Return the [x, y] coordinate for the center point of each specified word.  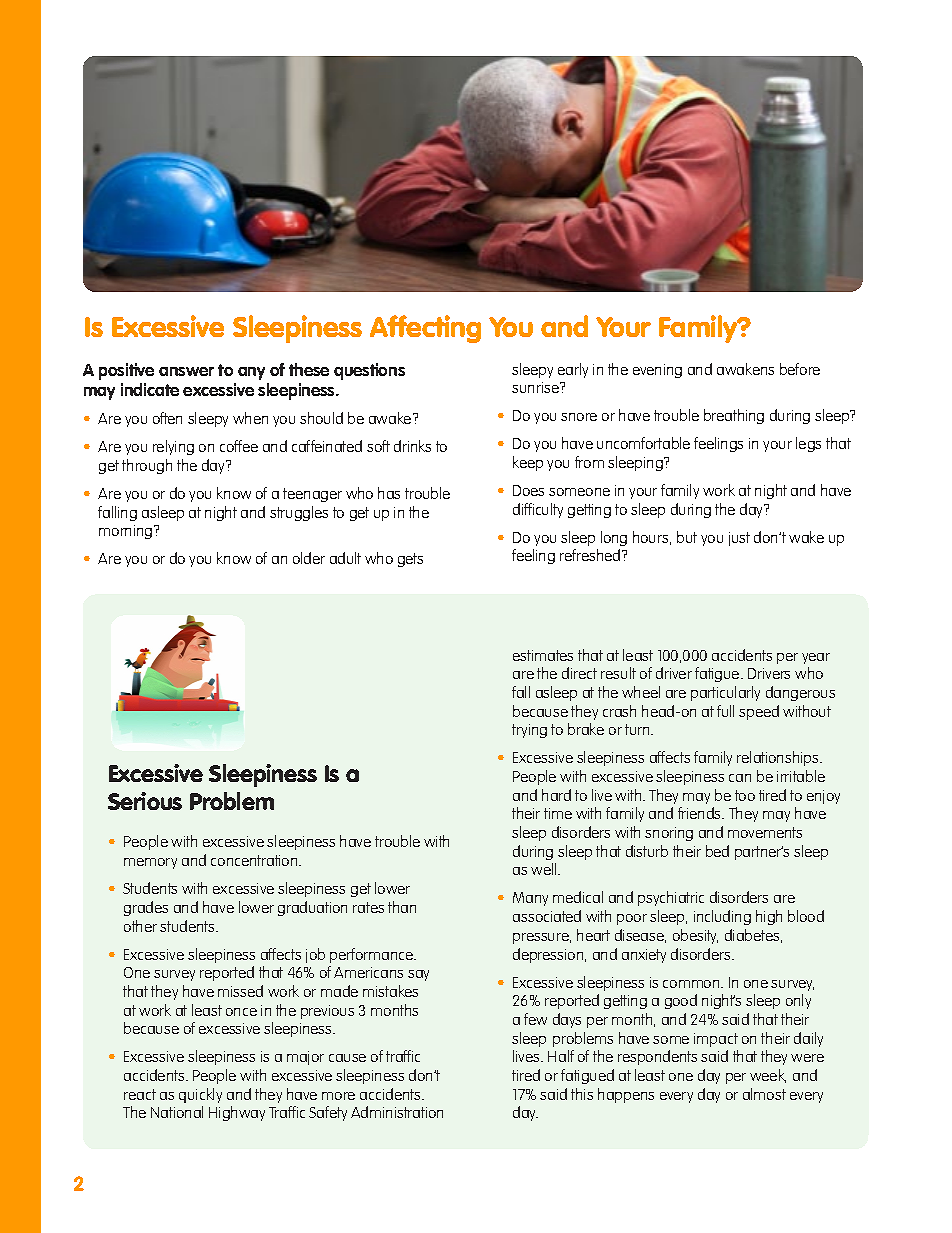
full [725, 711]
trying [529, 731]
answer [186, 371]
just [739, 539]
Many [530, 899]
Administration [397, 1112]
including [722, 917]
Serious [145, 801]
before [800, 369]
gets [410, 560]
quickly [200, 1095]
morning [127, 532]
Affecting [425, 329]
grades [146, 908]
